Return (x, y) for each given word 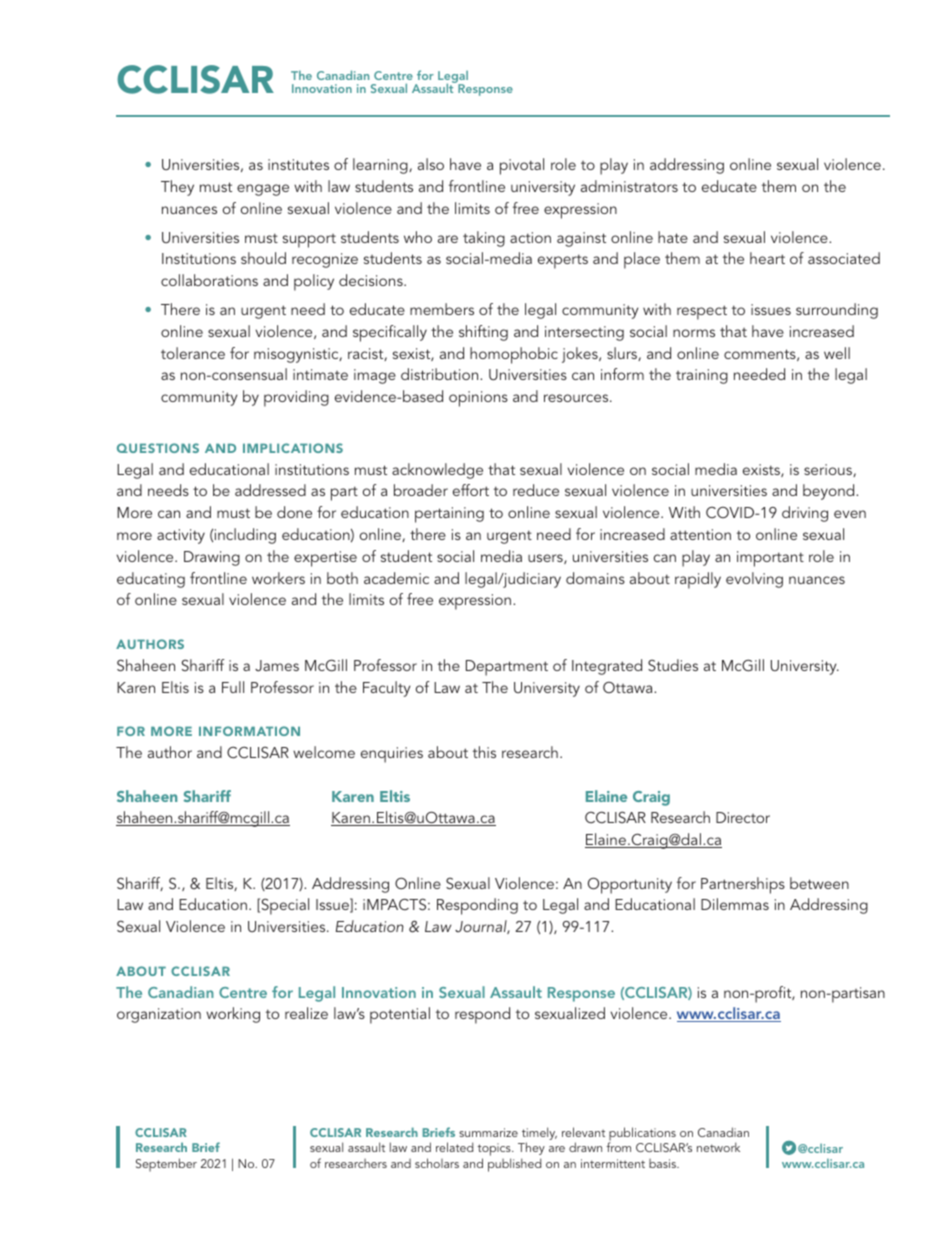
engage (263, 190)
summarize (488, 1132)
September (166, 1165)
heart (767, 258)
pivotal (522, 166)
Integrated (607, 667)
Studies (673, 665)
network (718, 1147)
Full (233, 687)
